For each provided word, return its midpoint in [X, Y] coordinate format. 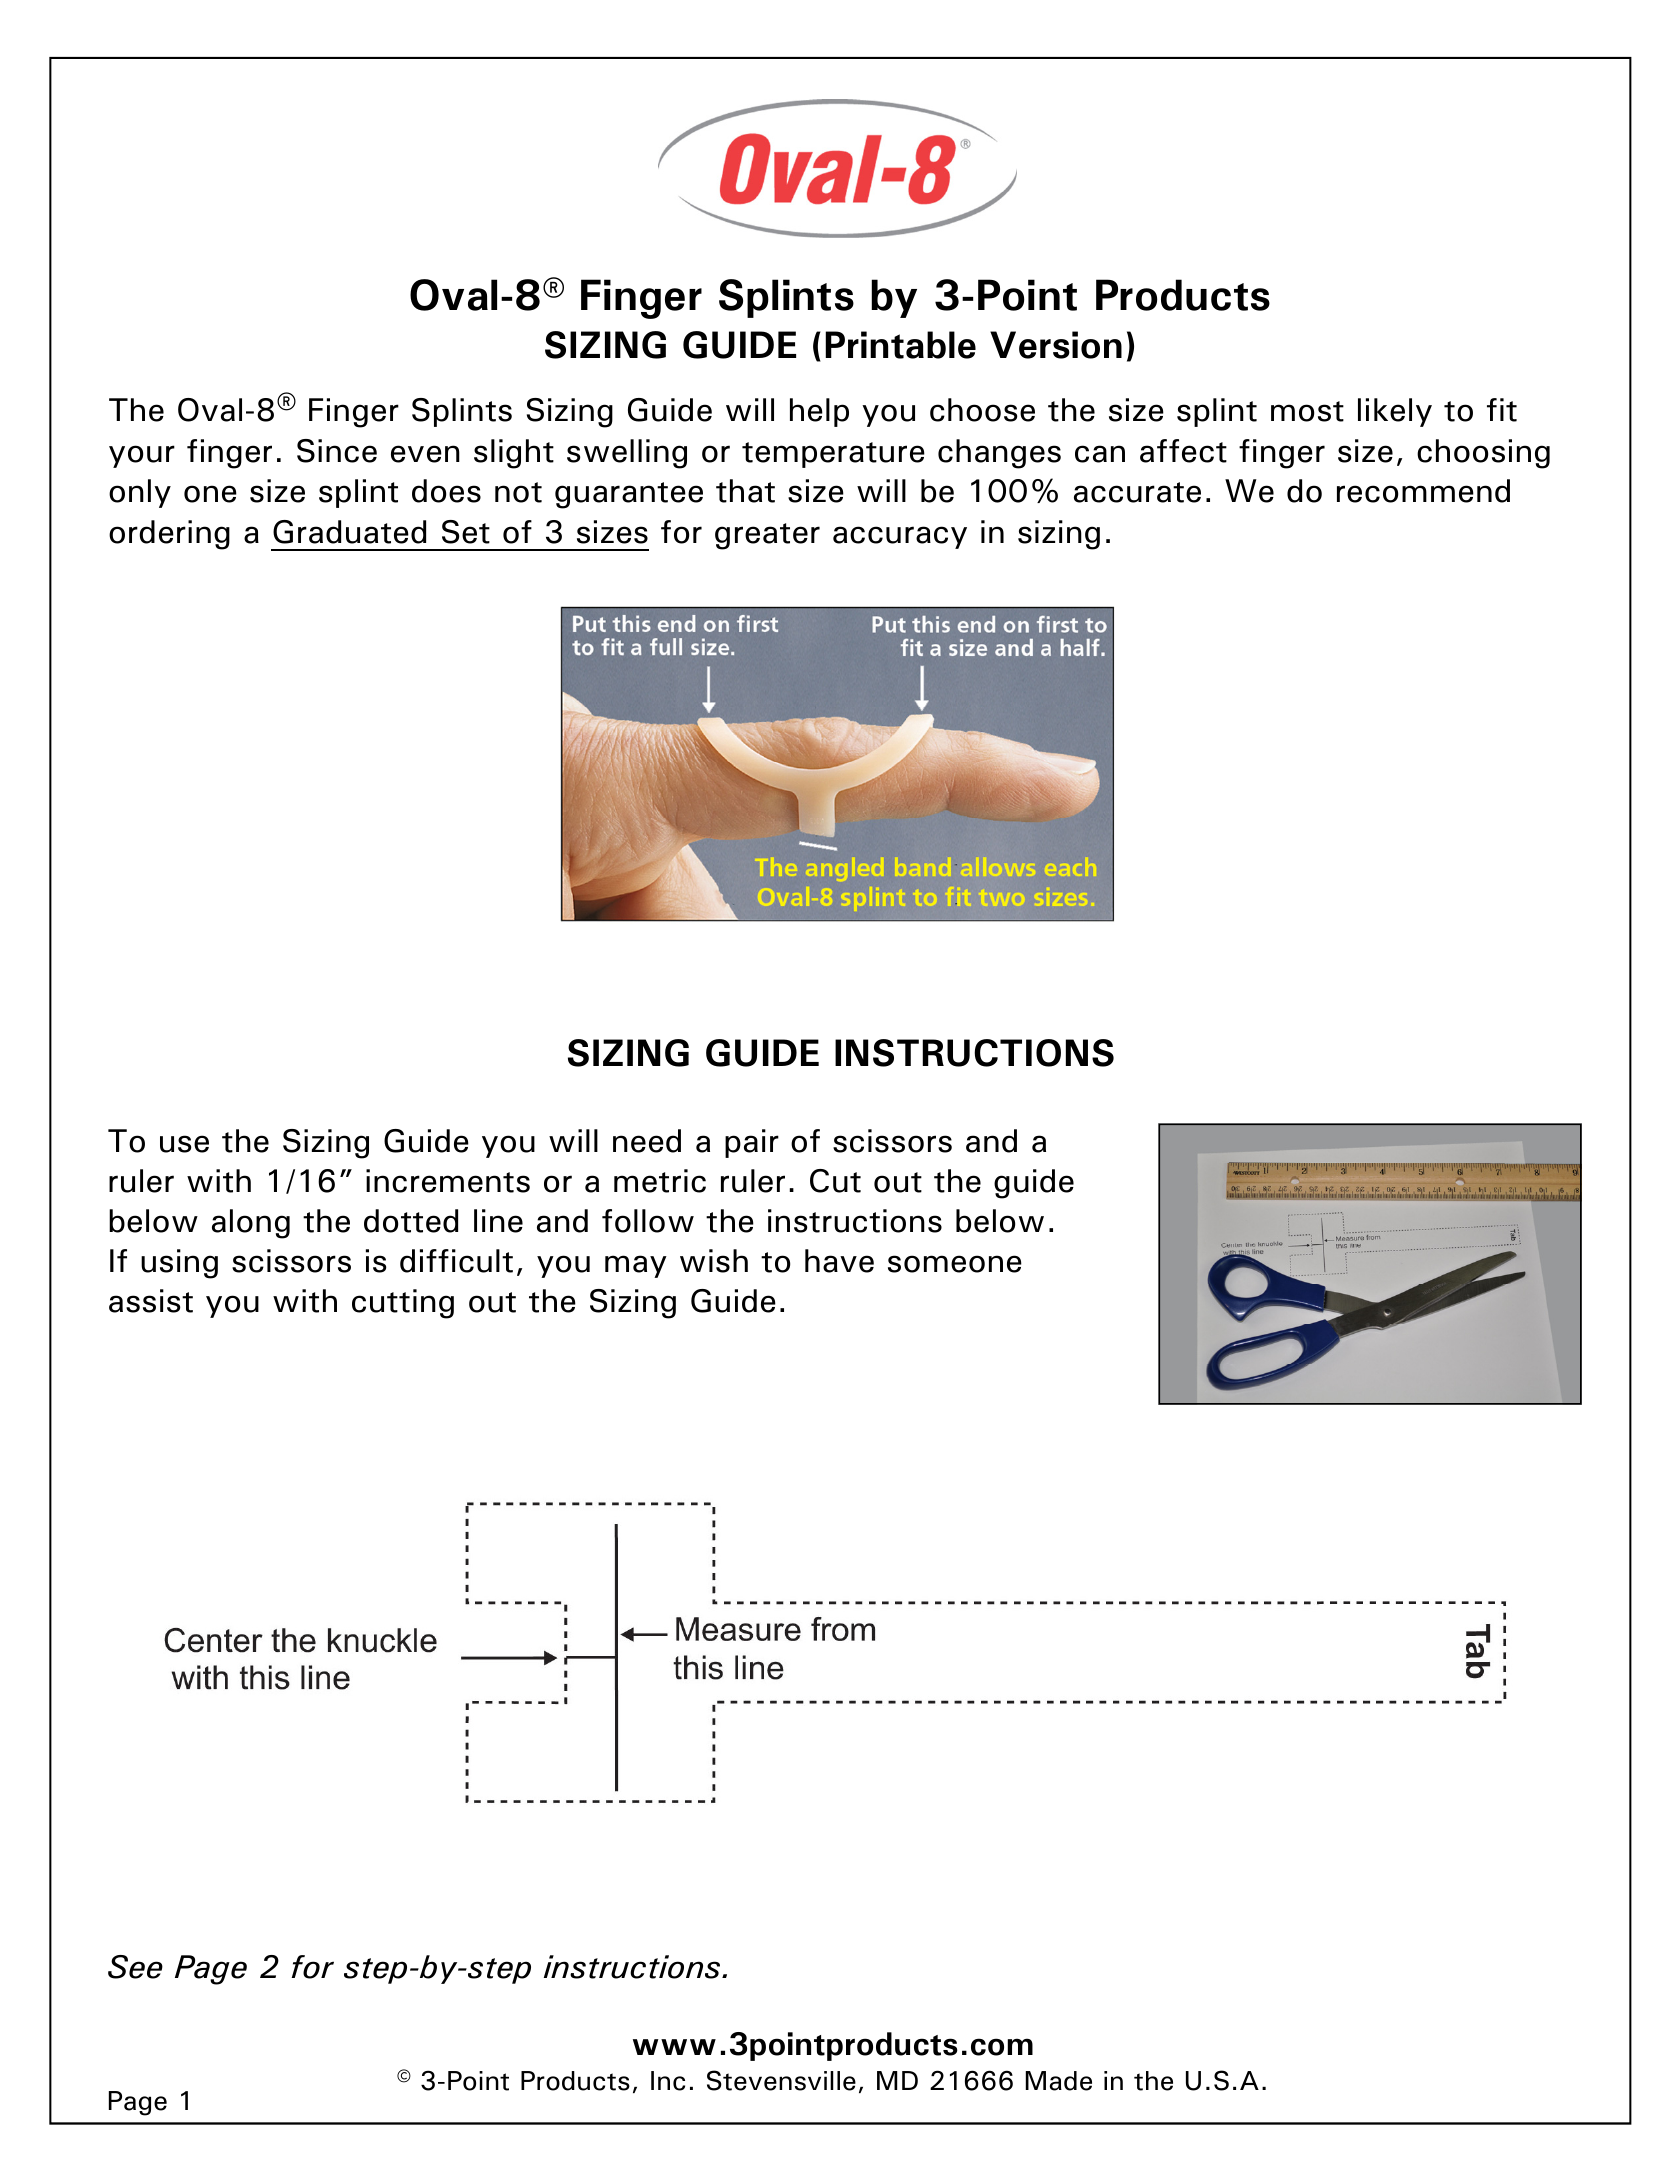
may [636, 1266]
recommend [1423, 491]
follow [648, 1221]
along [251, 1224]
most [1307, 411]
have [839, 1261]
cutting [403, 1304]
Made [1059, 2081]
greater [767, 536]
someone [955, 1264]
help [819, 412]
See [135, 1967]
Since [337, 451]
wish [714, 1261]
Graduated [349, 532]
